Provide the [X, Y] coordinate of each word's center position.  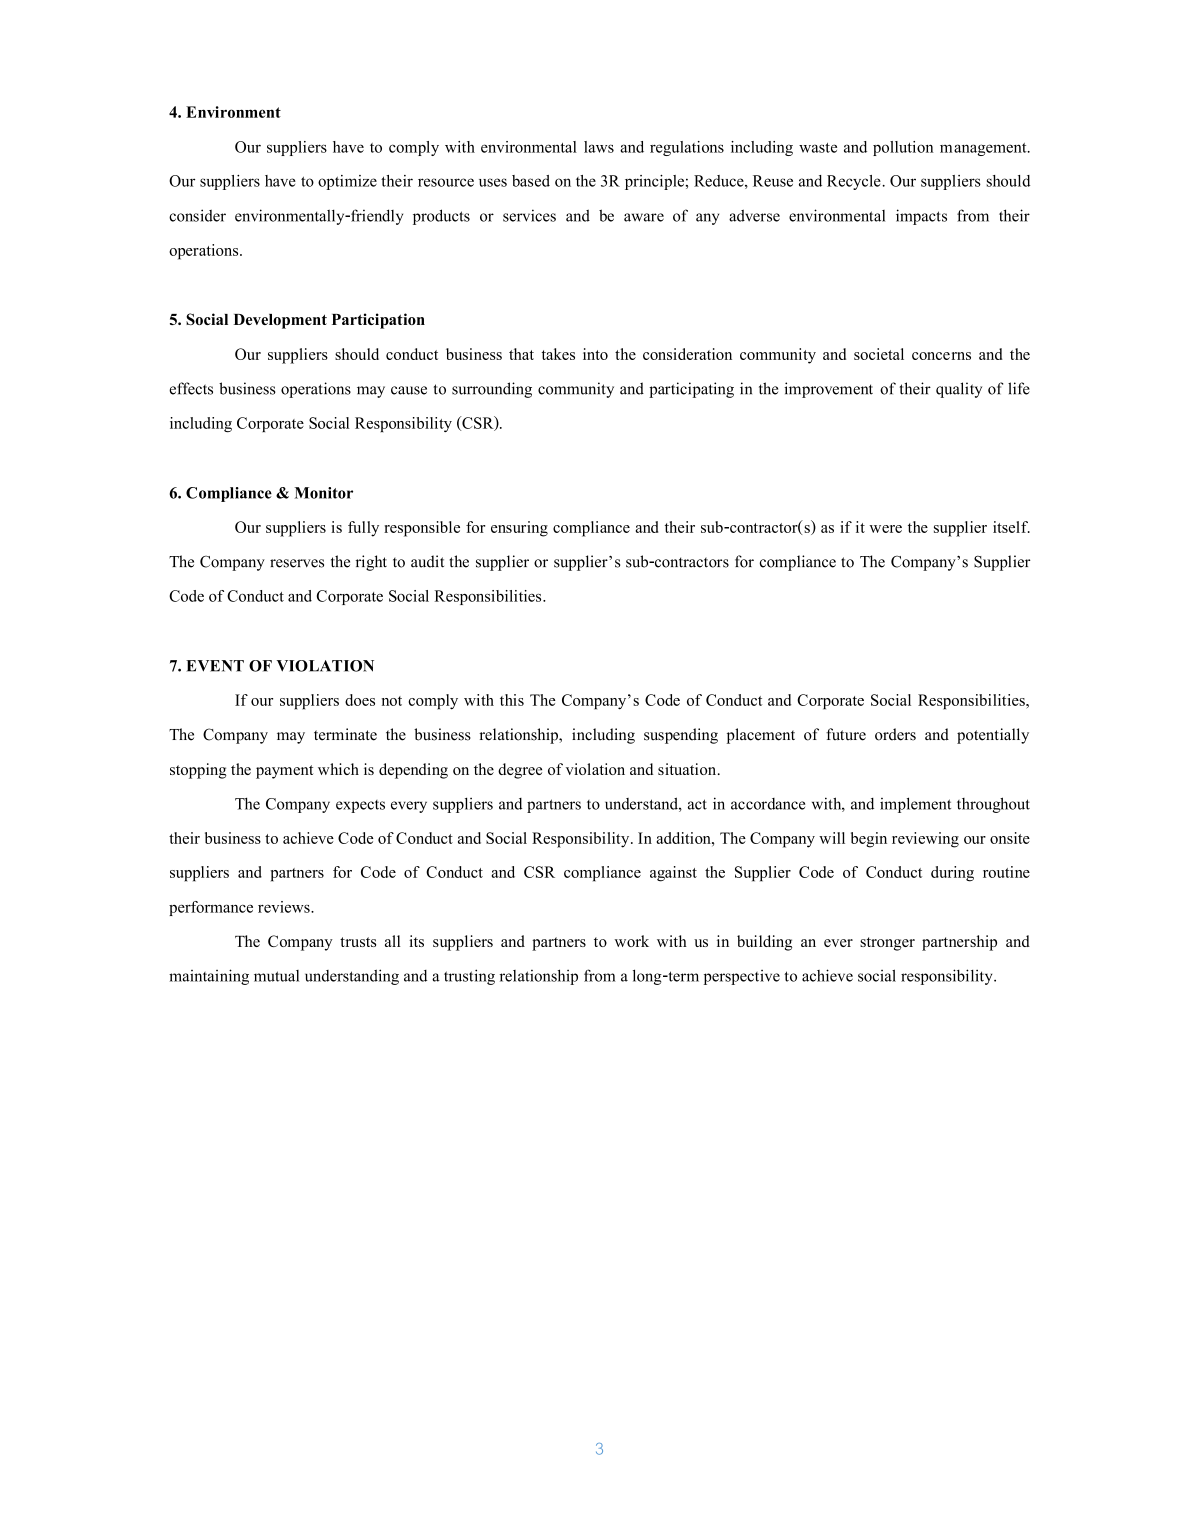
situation [688, 769]
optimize [347, 182]
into [595, 354]
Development [280, 321]
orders [895, 734]
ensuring [519, 529]
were [885, 529]
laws [599, 147]
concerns [941, 356]
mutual [276, 976]
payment [284, 772]
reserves [297, 563]
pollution [903, 148]
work [632, 941]
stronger [887, 944]
